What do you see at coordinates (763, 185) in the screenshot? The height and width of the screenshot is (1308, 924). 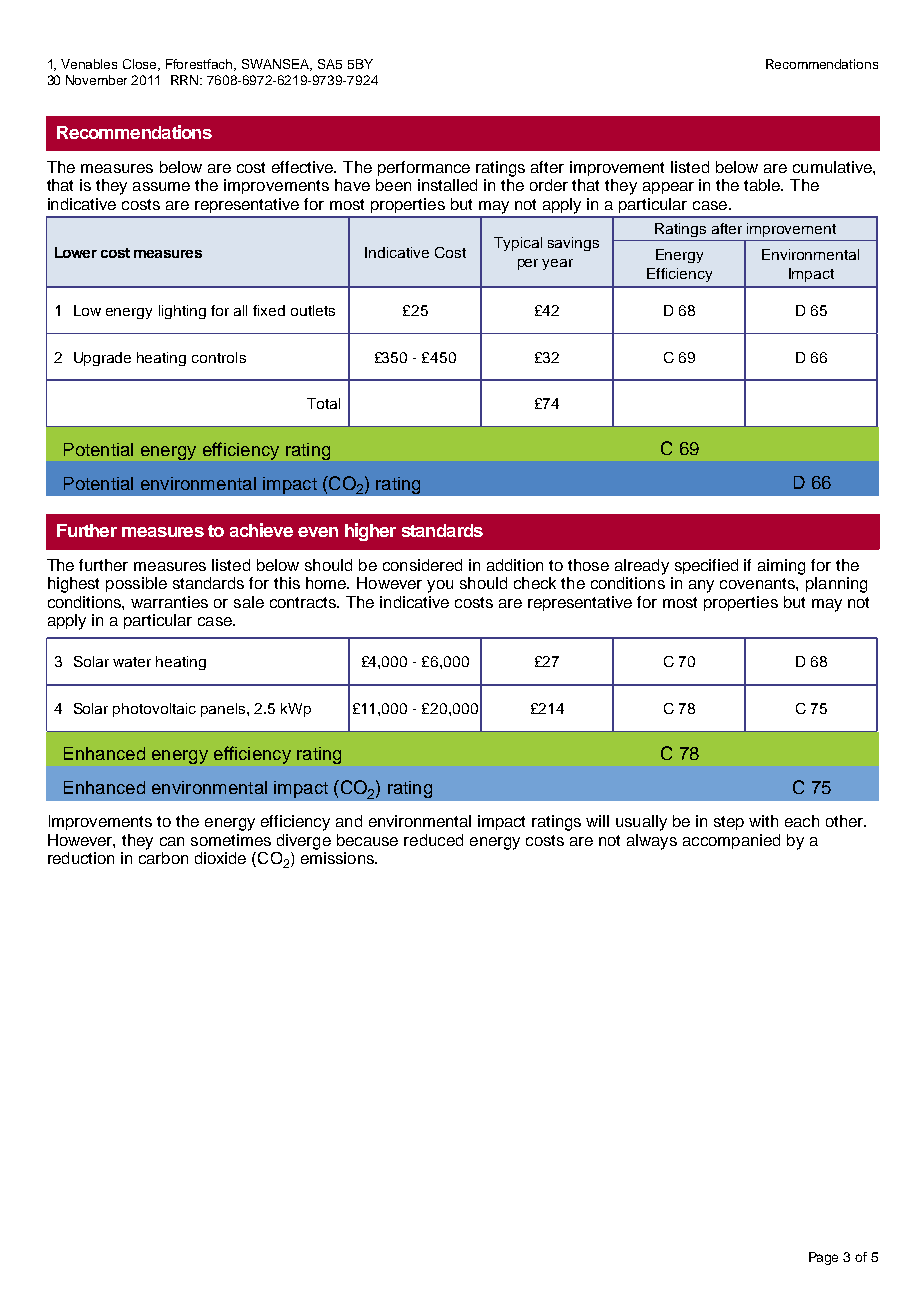 I see `table` at bounding box center [763, 185].
